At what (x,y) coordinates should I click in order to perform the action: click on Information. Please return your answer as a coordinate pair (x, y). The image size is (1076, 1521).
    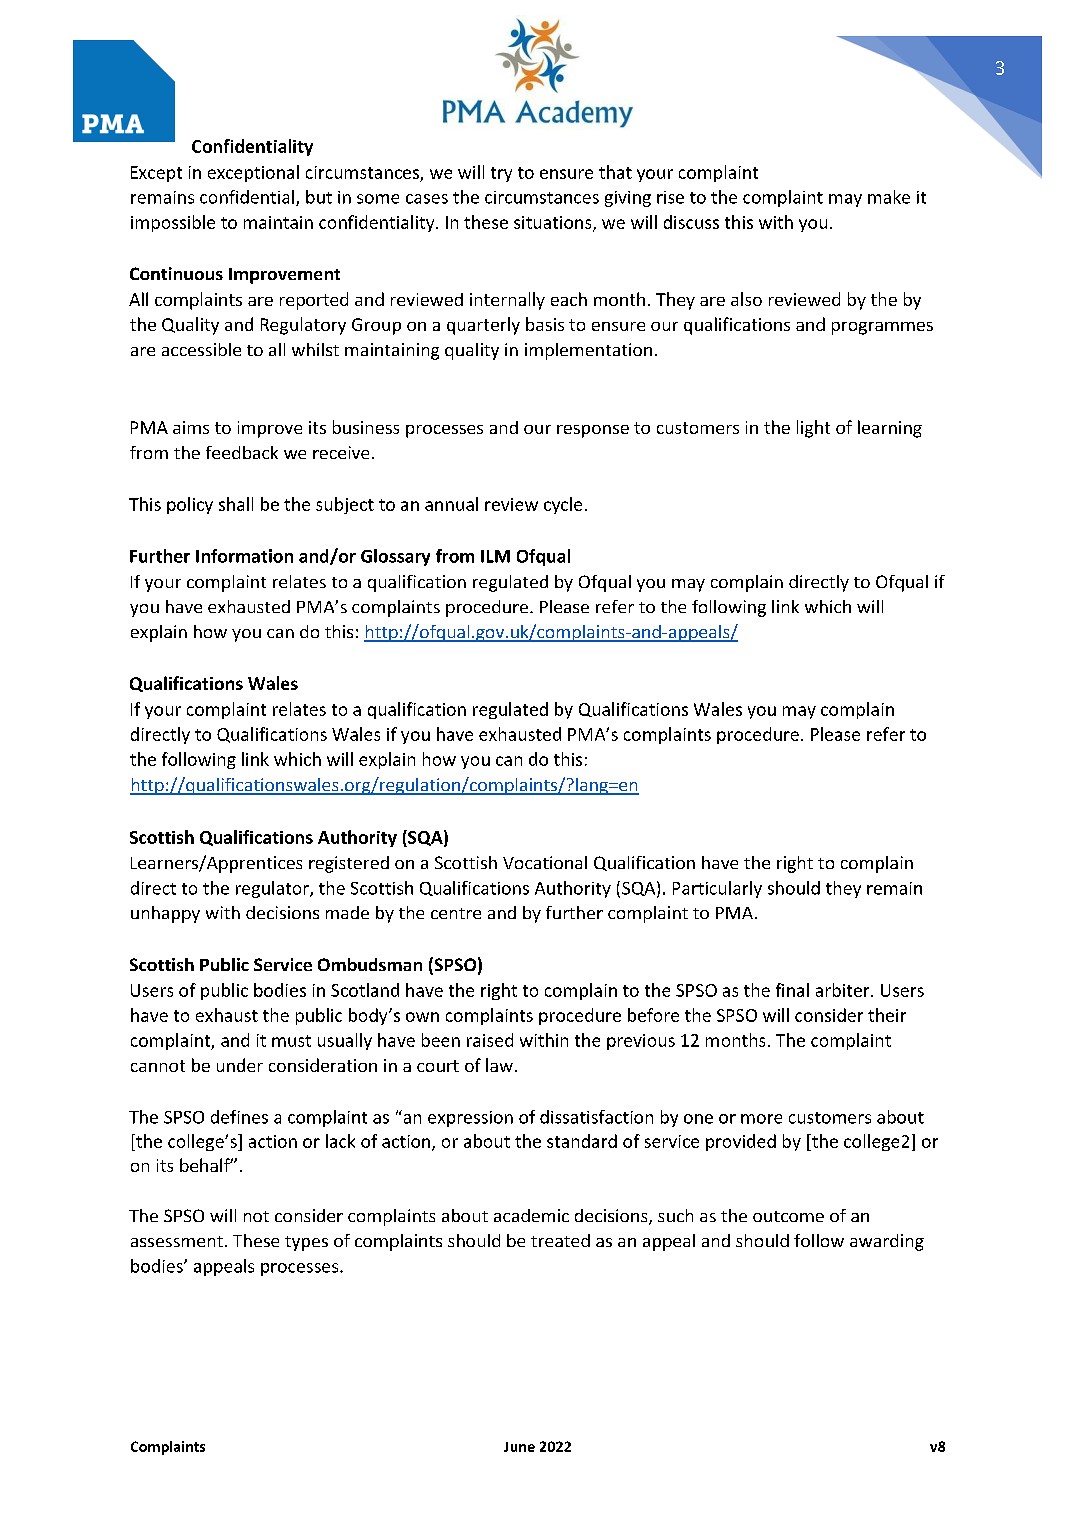
    Looking at the image, I should click on (244, 556).
